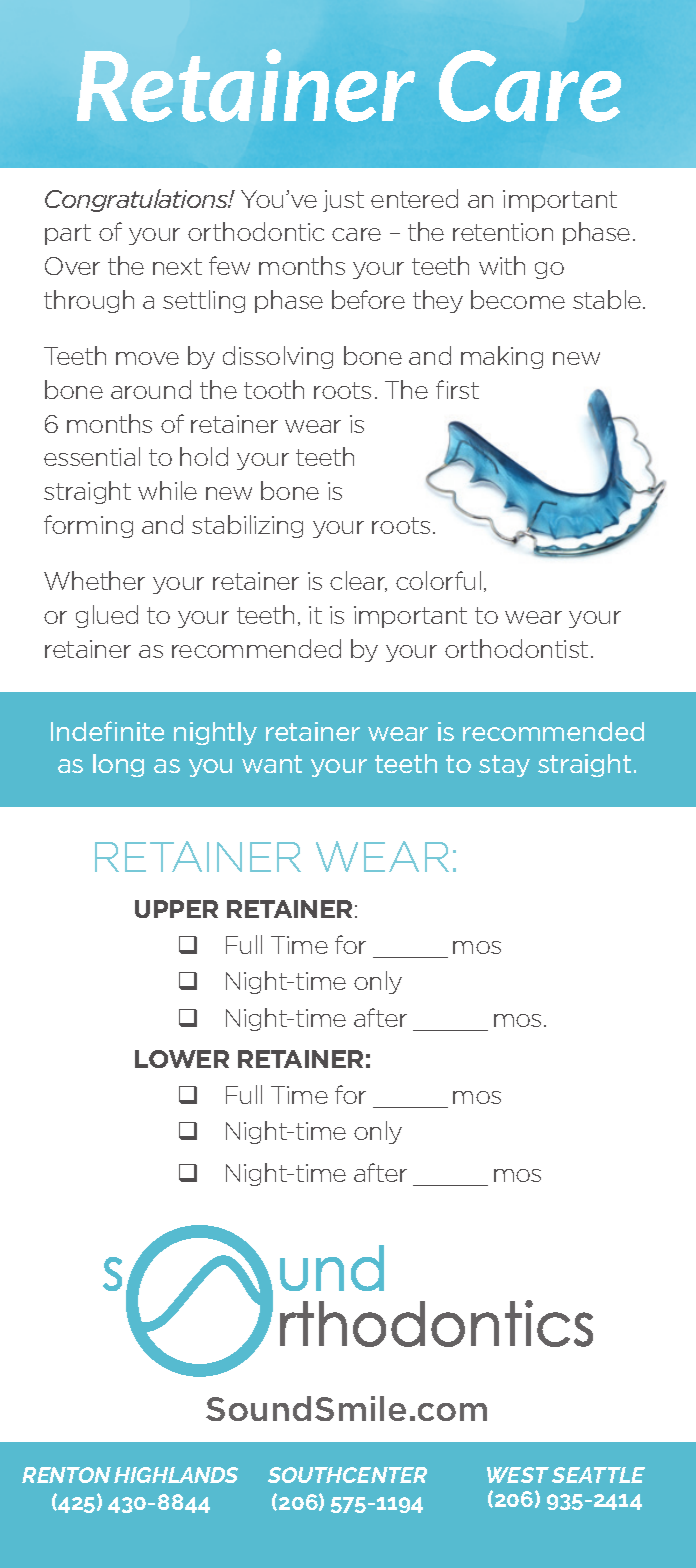 This image has height=1568, width=696. I want to click on next, so click(177, 266).
